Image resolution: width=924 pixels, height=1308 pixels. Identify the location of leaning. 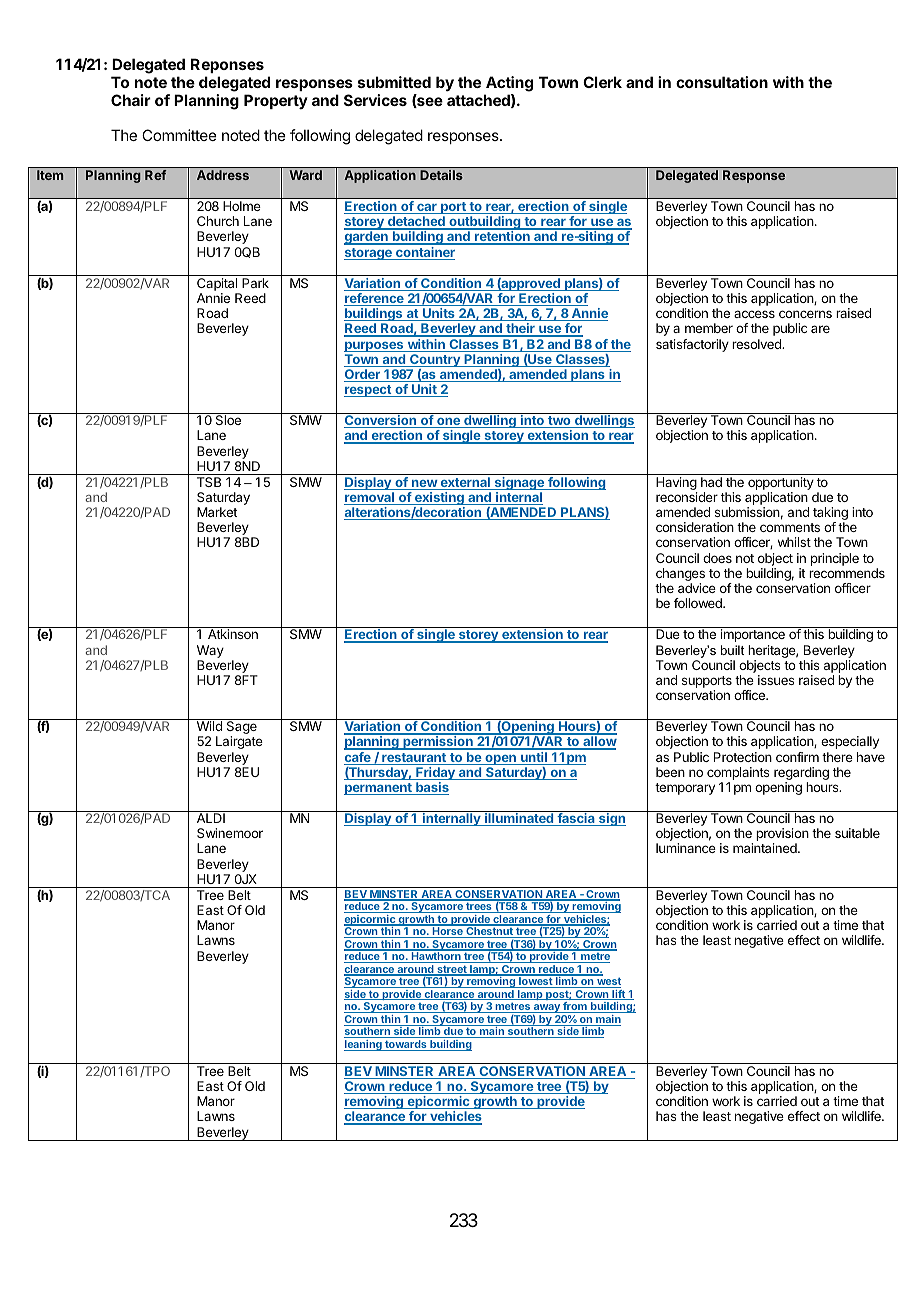
(364, 1045).
